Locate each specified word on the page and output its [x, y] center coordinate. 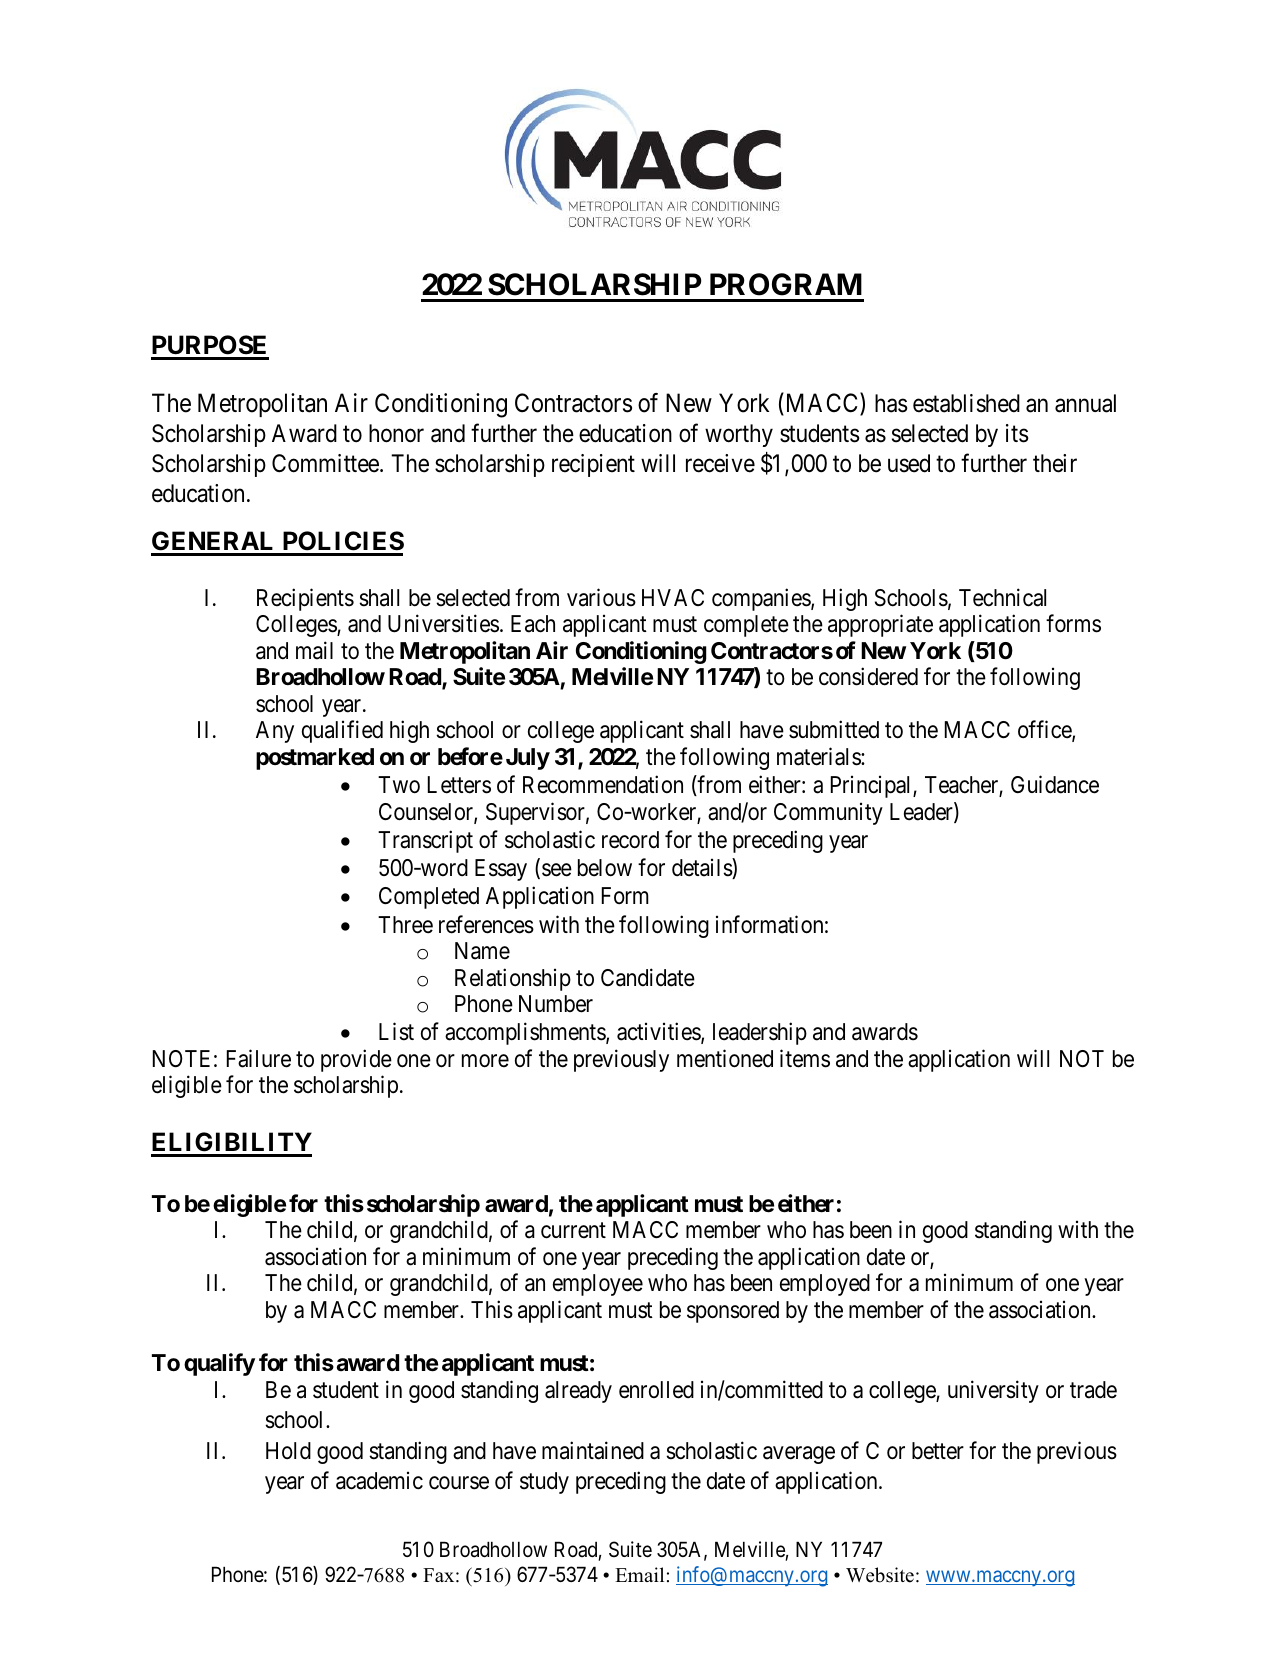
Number [556, 1004]
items [805, 1058]
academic [379, 1481]
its [1017, 433]
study [544, 1483]
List [396, 1032]
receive [720, 463]
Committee [325, 463]
